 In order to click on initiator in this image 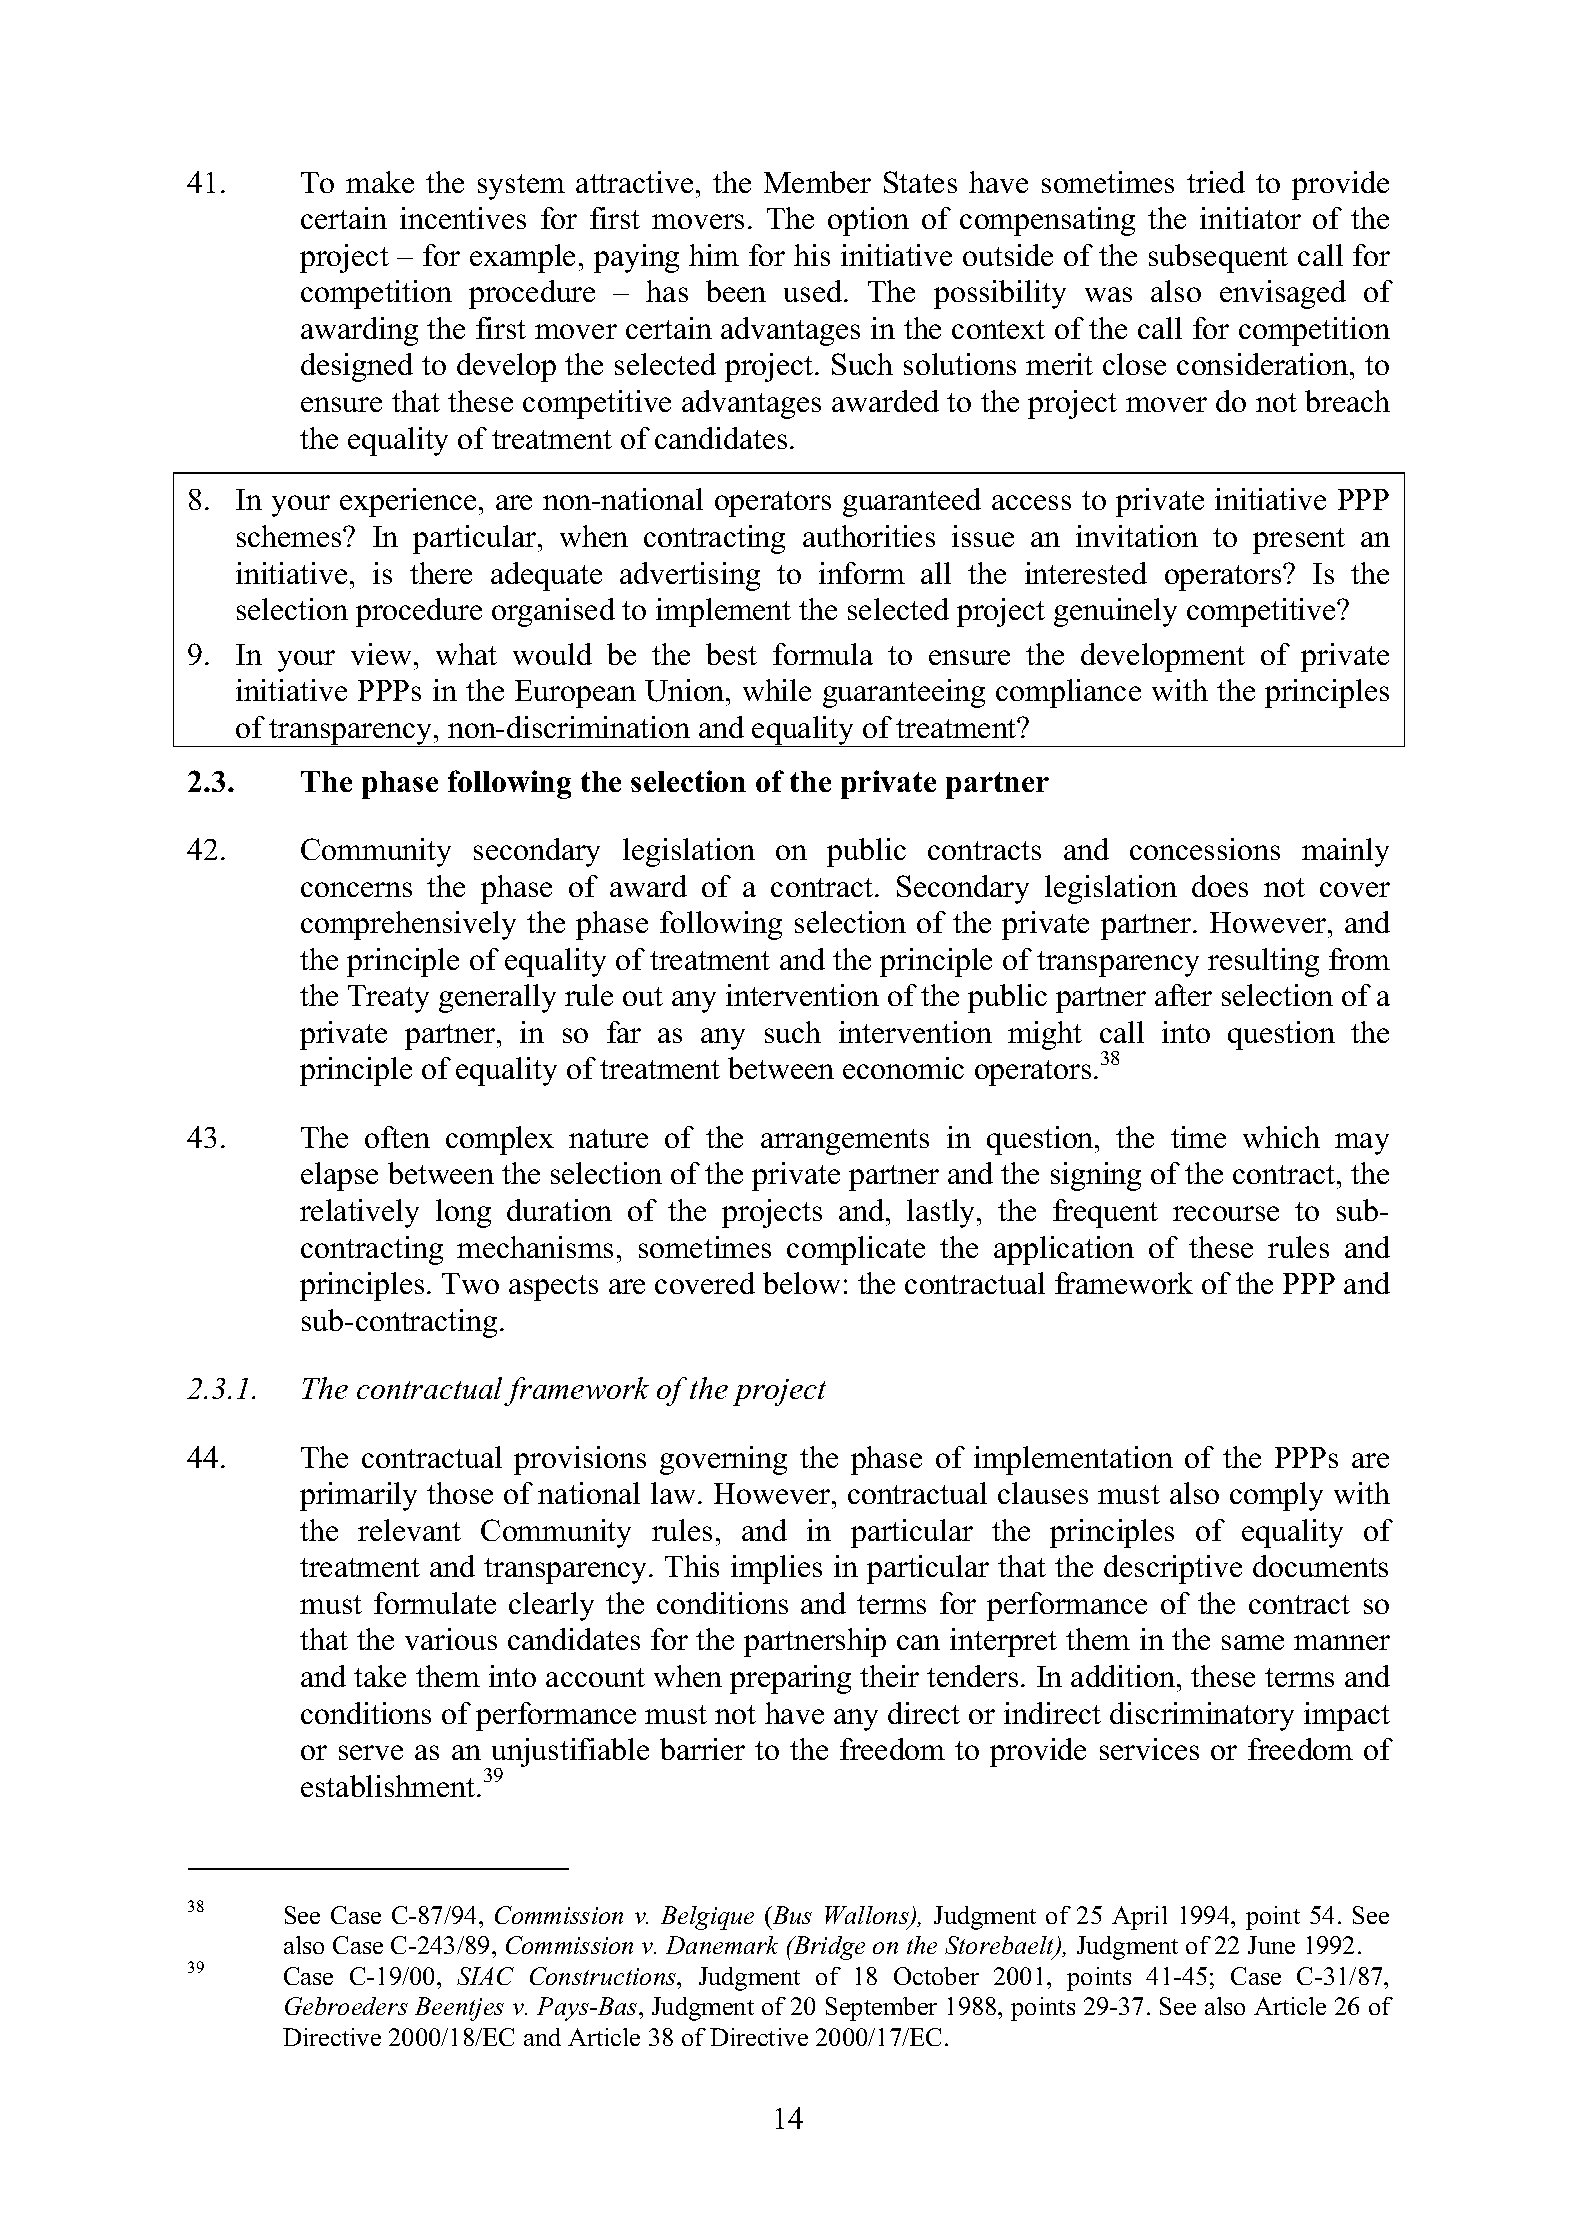, I will do `click(1250, 218)`.
